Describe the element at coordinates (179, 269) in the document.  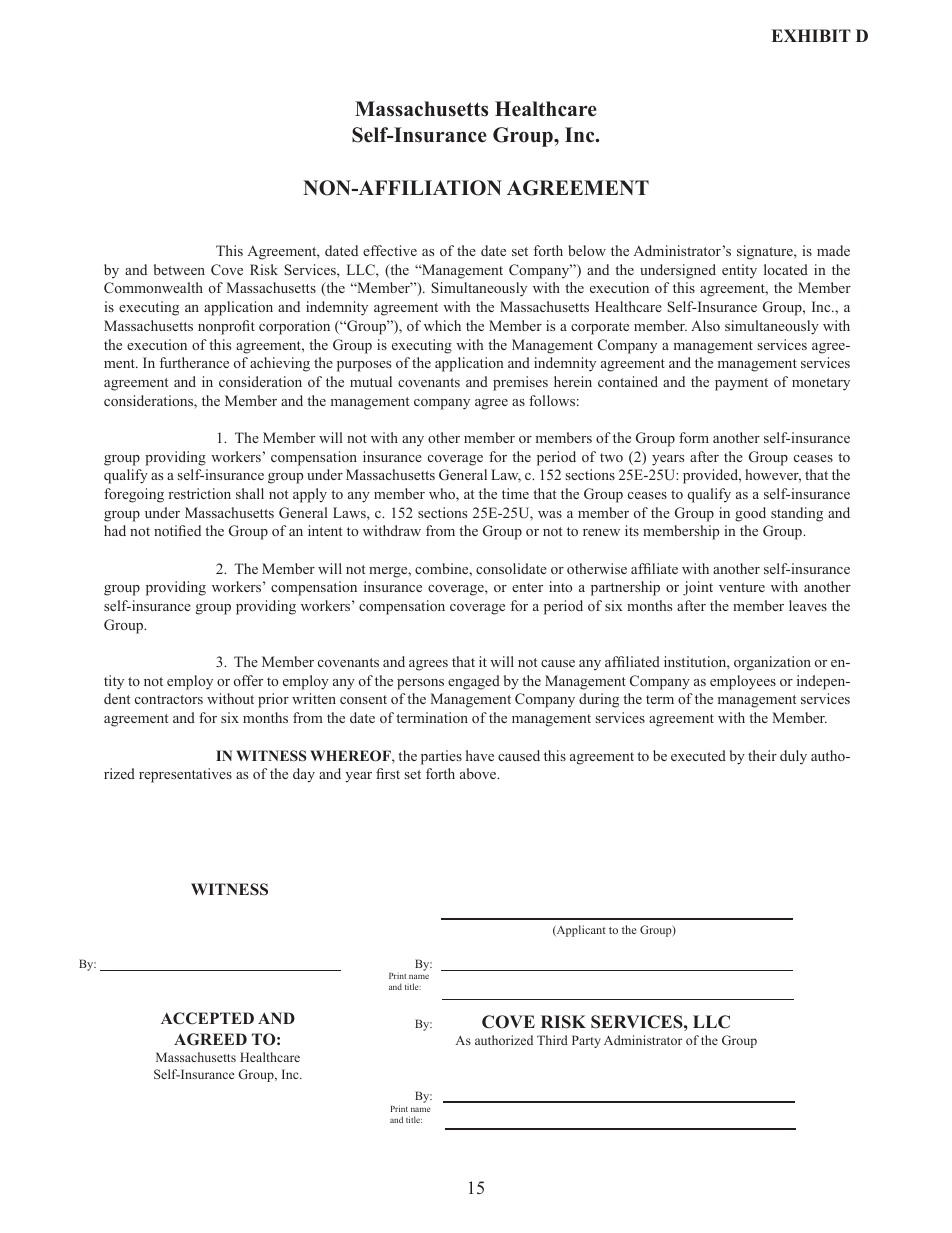
I see `between` at that location.
